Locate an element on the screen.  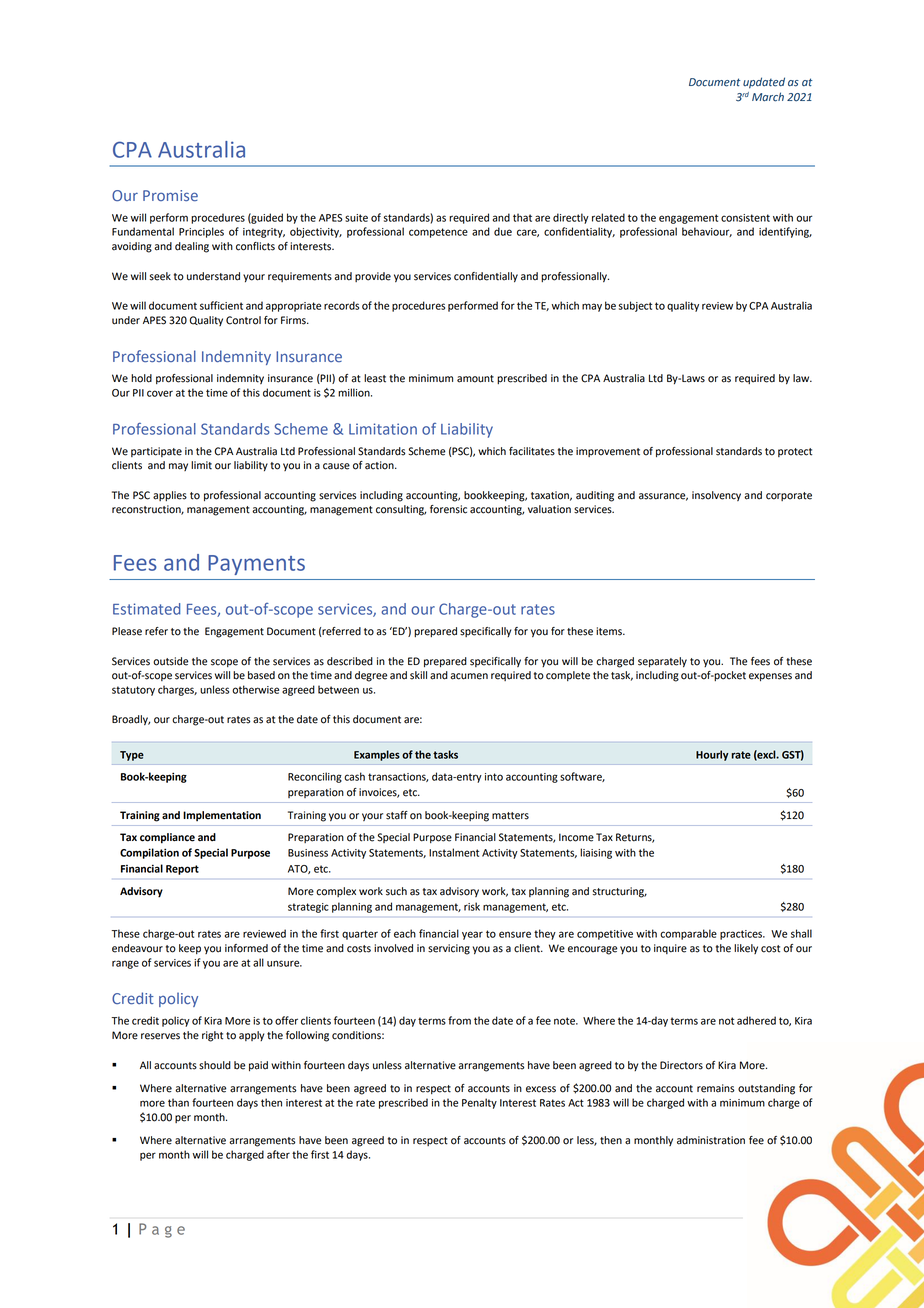
March is located at coordinates (768, 97).
